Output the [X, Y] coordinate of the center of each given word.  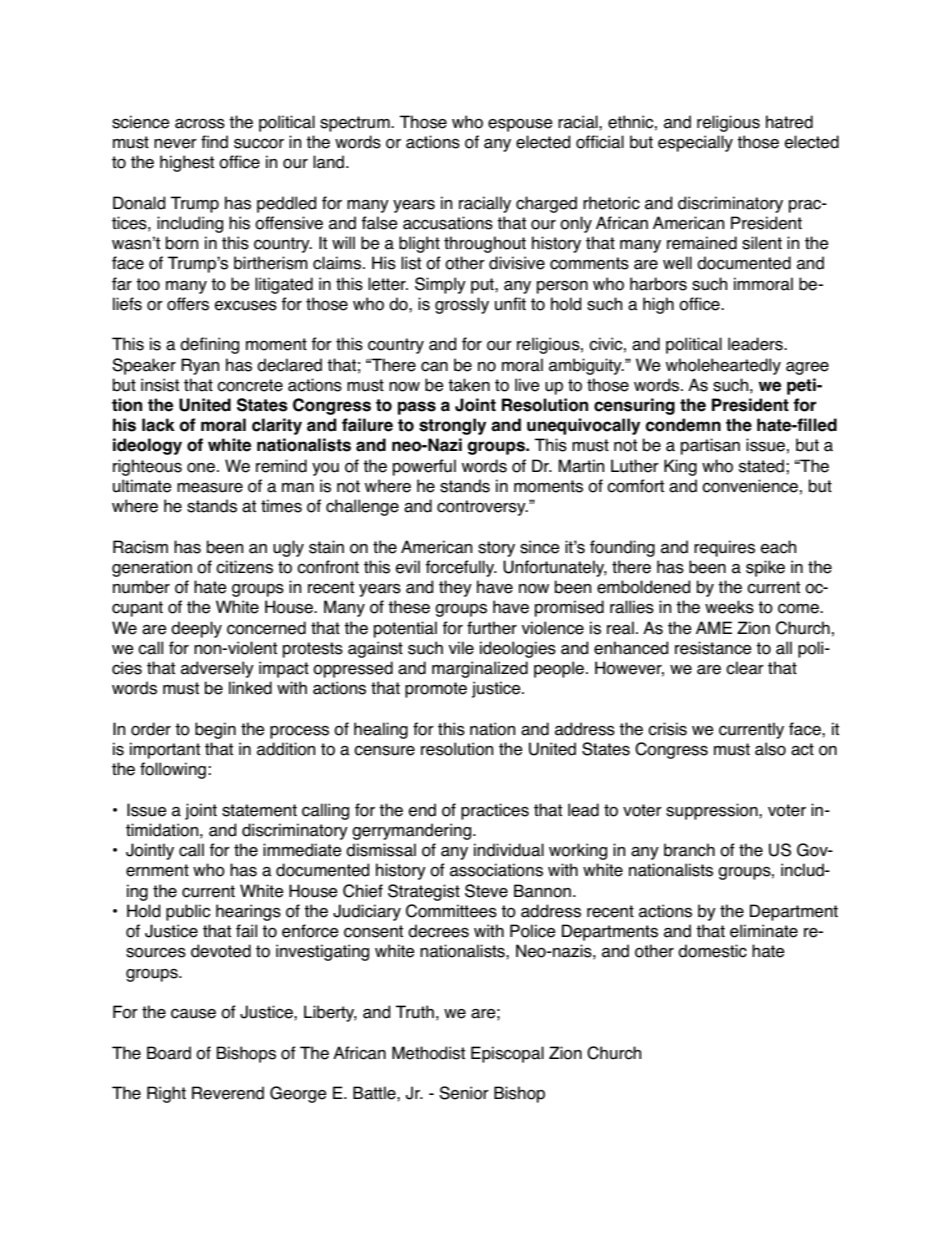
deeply [196, 629]
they [455, 588]
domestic [712, 951]
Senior [464, 1093]
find [214, 142]
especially [695, 143]
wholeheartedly [723, 366]
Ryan [200, 366]
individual [509, 850]
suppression [713, 811]
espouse [520, 125]
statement [259, 810]
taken [469, 385]
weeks [729, 607]
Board [169, 1053]
